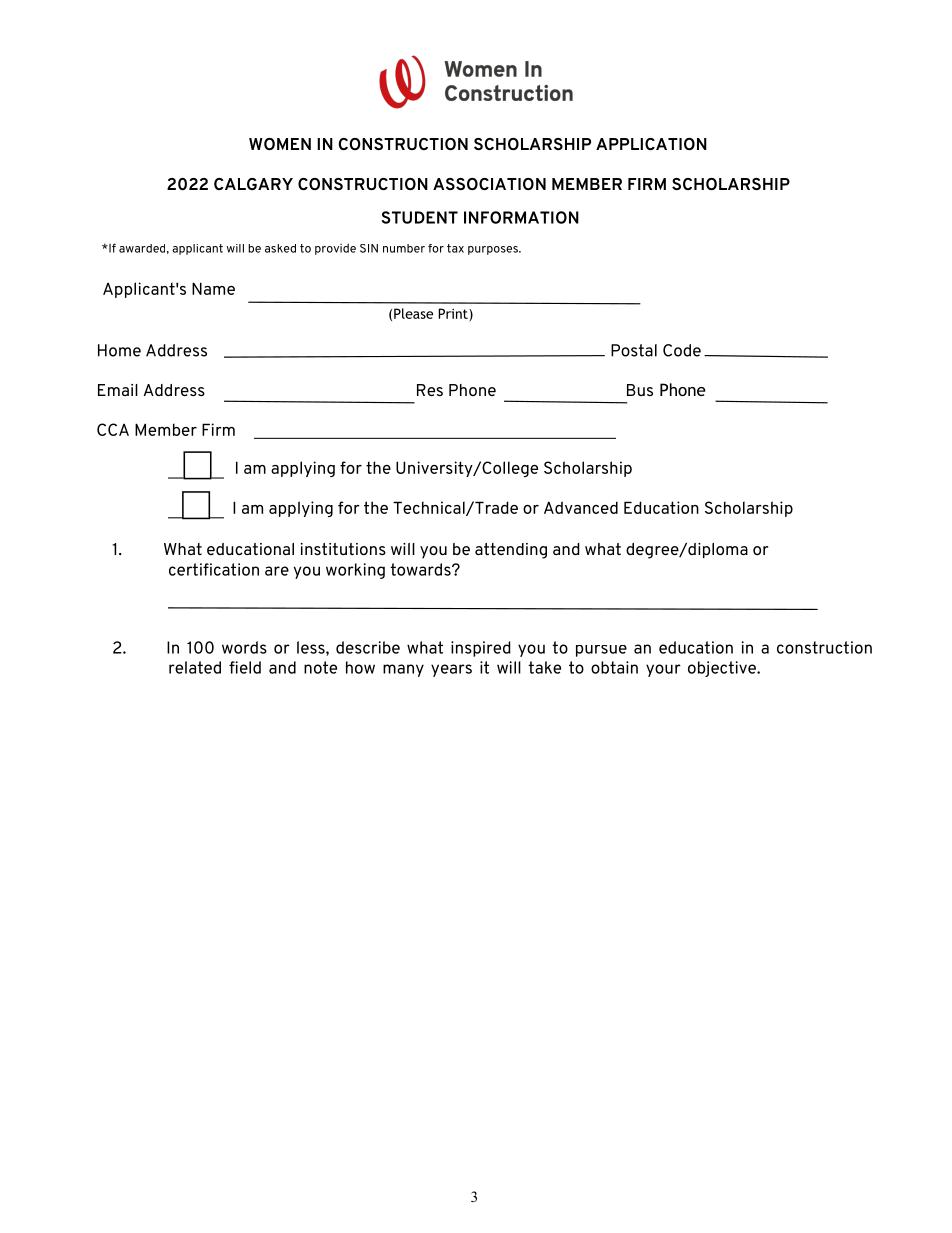 This screenshot has height=1233, width=952. I want to click on ASSOCIATION, so click(489, 184).
